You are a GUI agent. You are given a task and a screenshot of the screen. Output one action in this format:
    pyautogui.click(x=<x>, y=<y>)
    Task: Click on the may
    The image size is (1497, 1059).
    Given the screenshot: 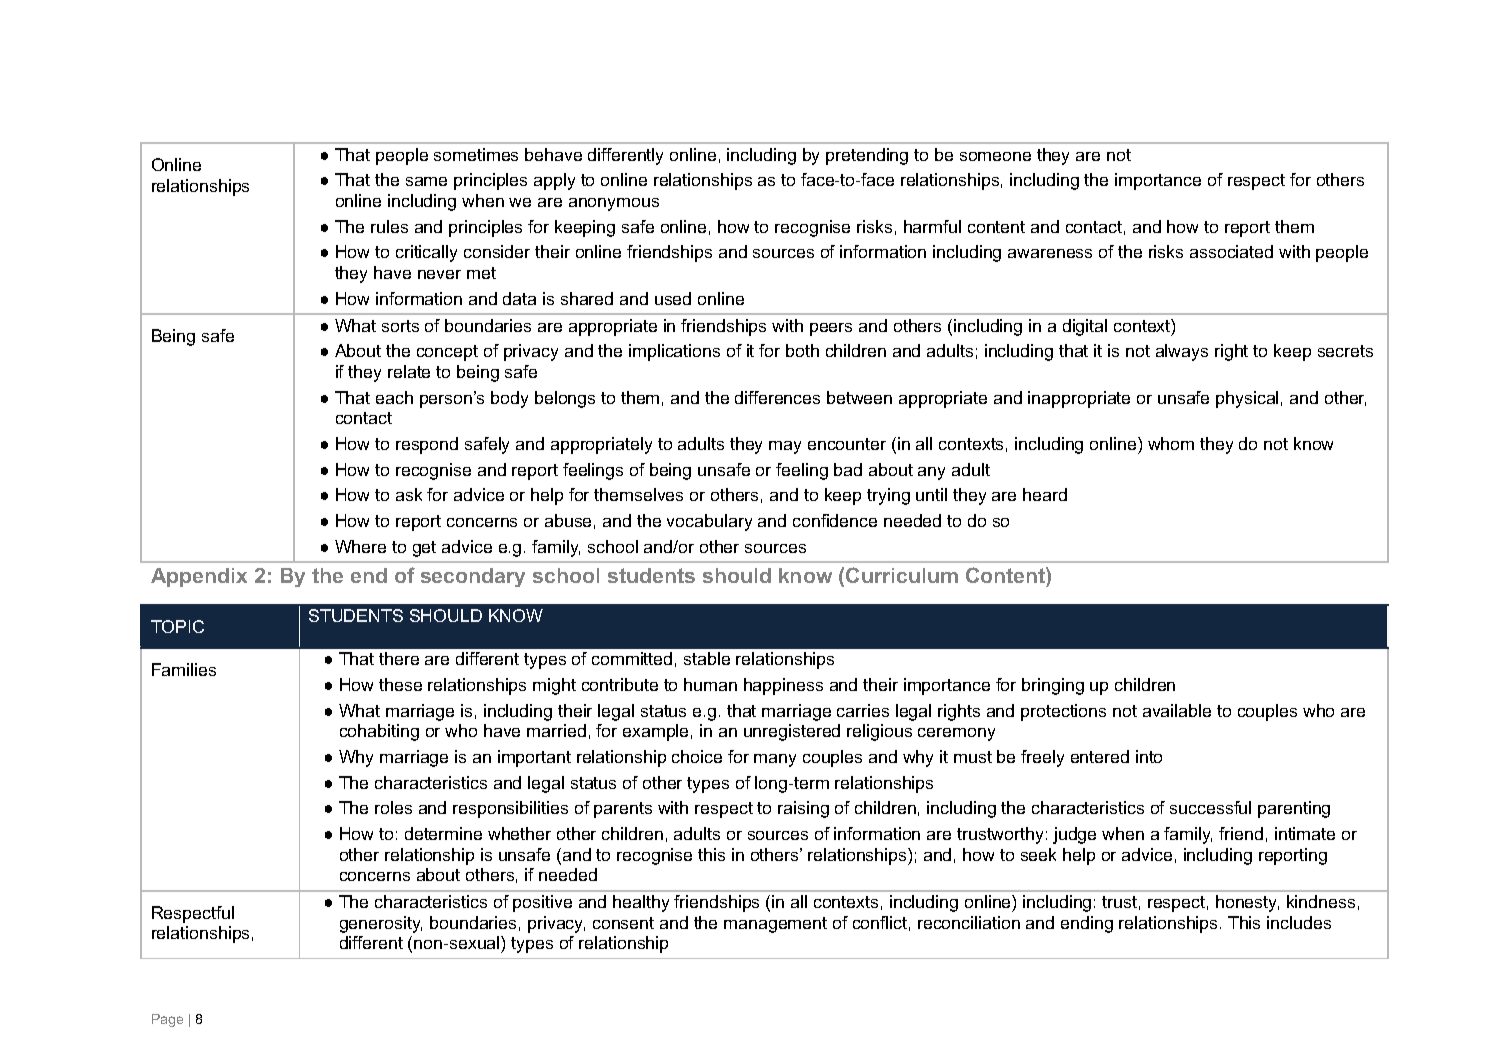 What is the action you would take?
    pyautogui.click(x=785, y=447)
